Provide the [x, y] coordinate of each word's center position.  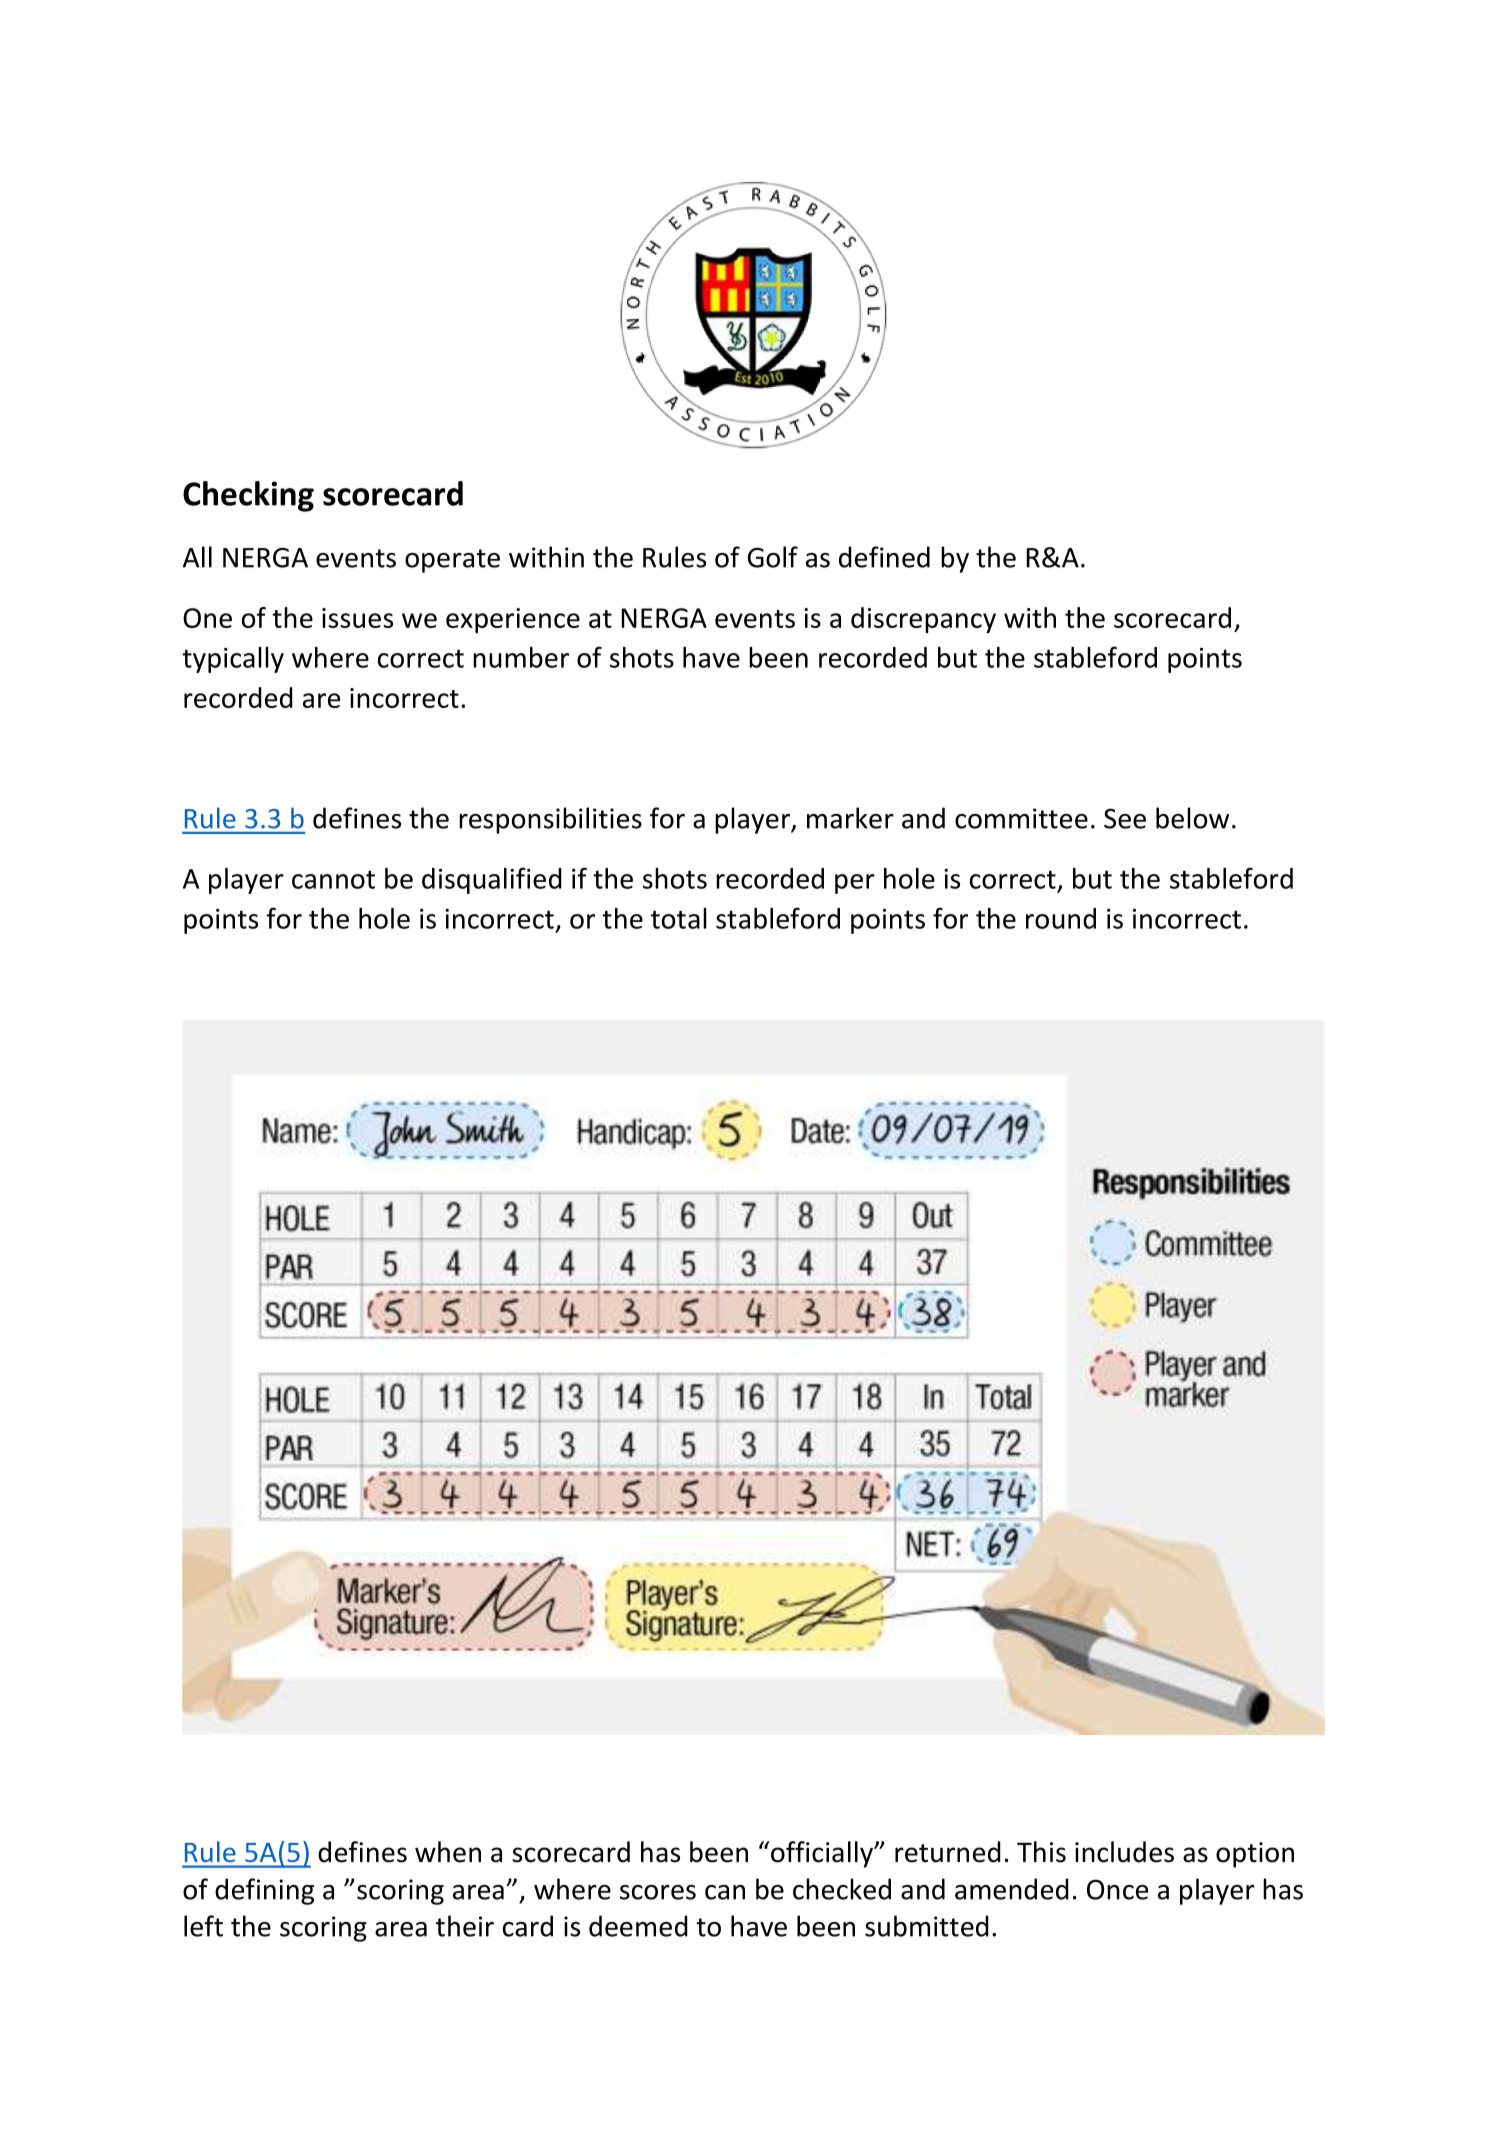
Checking [248, 496]
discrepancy [923, 620]
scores [658, 1892]
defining [264, 1891]
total [679, 918]
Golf [773, 557]
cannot [333, 879]
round [1061, 918]
